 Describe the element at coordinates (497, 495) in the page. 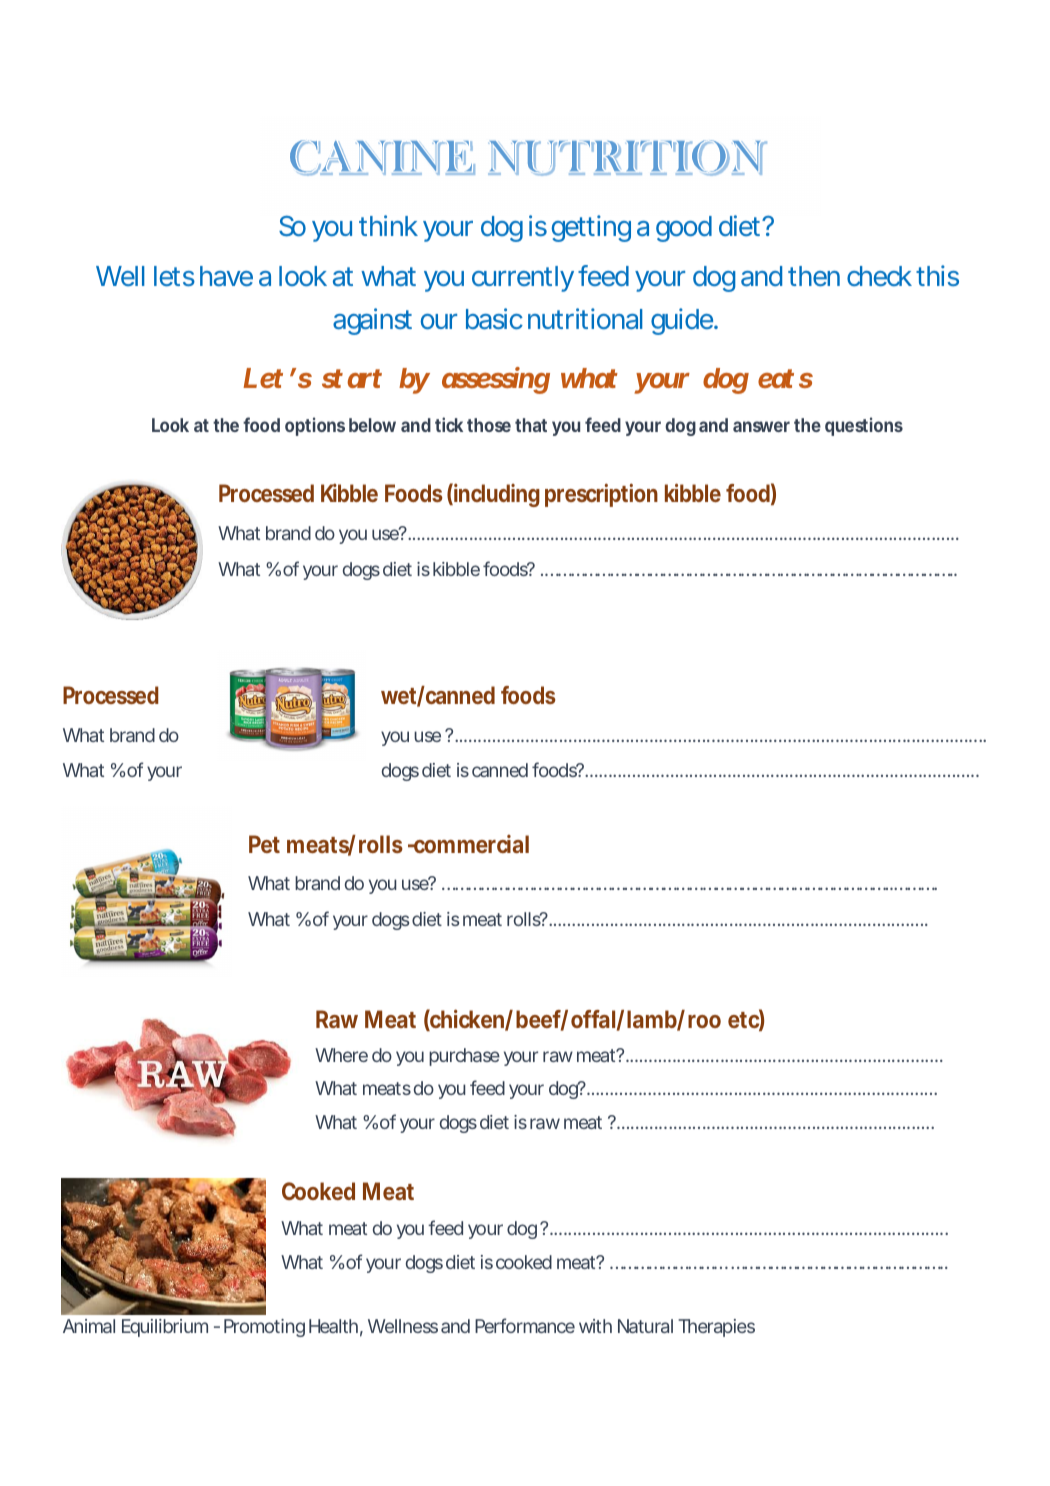

I see `including` at that location.
